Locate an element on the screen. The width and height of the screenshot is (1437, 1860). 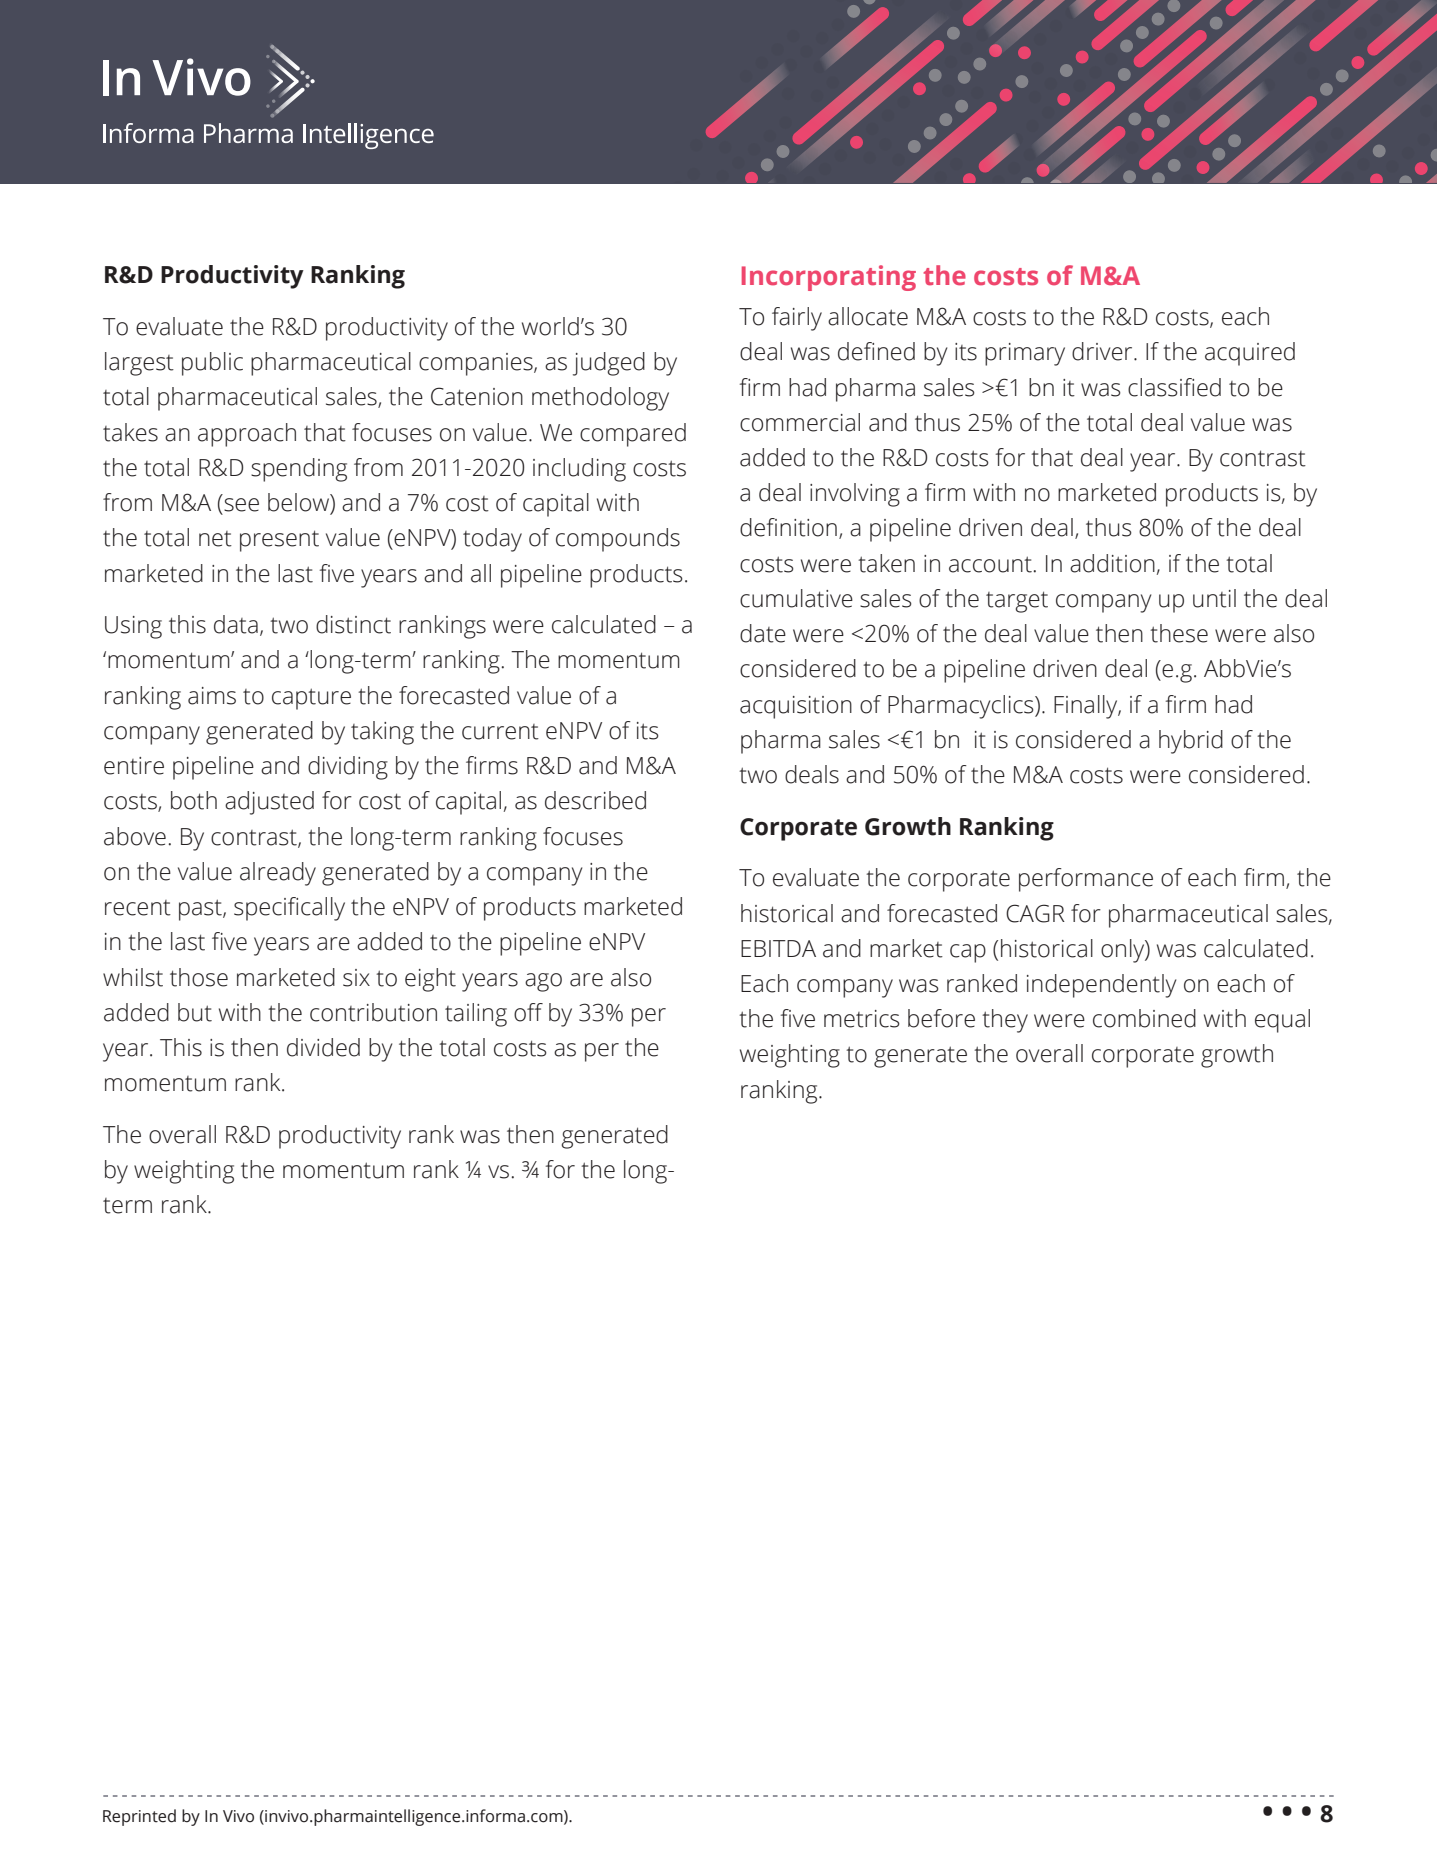
performance is located at coordinates (1086, 880).
